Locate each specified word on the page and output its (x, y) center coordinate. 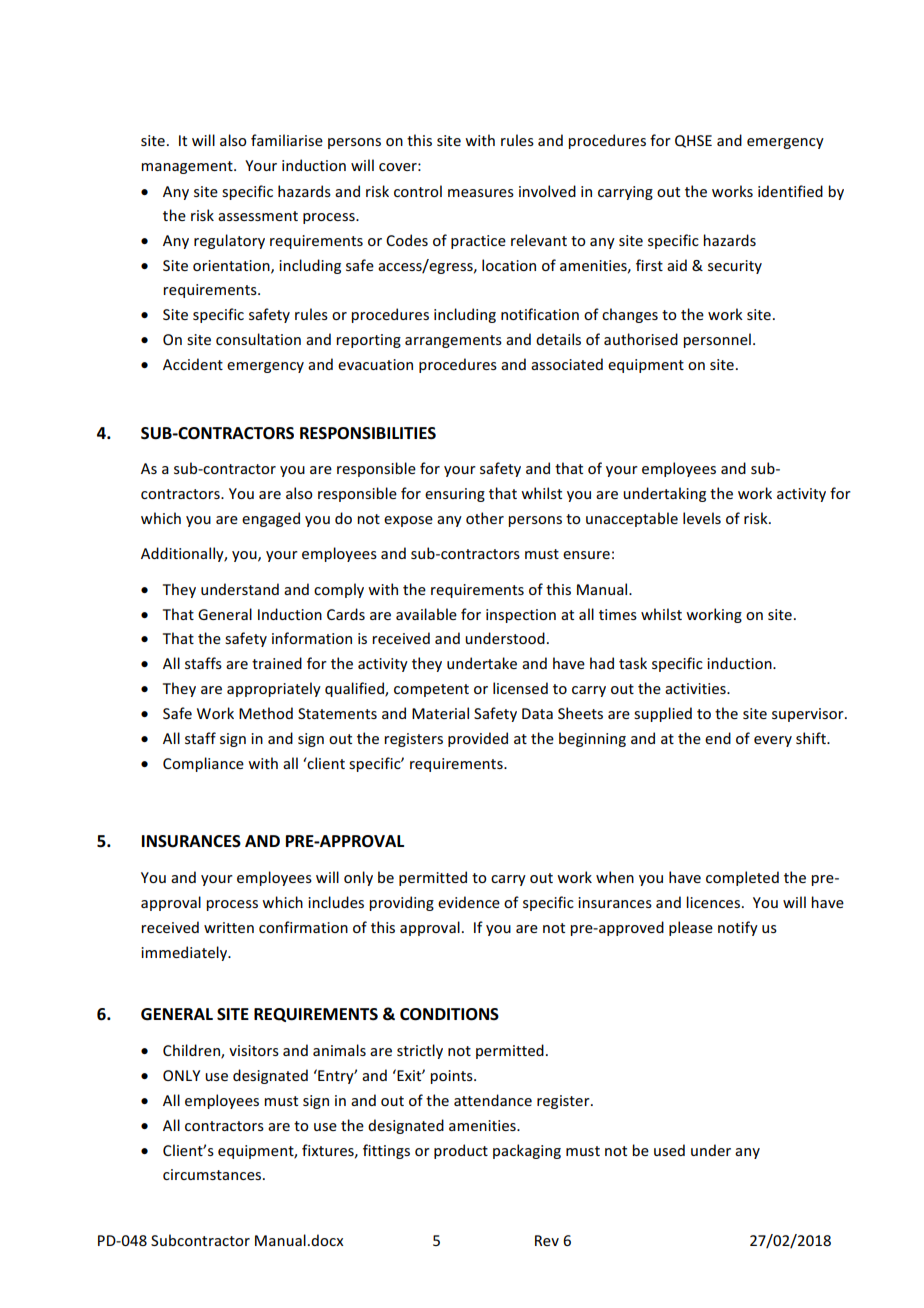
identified (790, 191)
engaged (271, 519)
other (485, 518)
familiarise (287, 140)
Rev (547, 1240)
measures (481, 193)
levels (702, 518)
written (229, 927)
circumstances (213, 1174)
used (669, 1150)
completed (742, 878)
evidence (469, 902)
